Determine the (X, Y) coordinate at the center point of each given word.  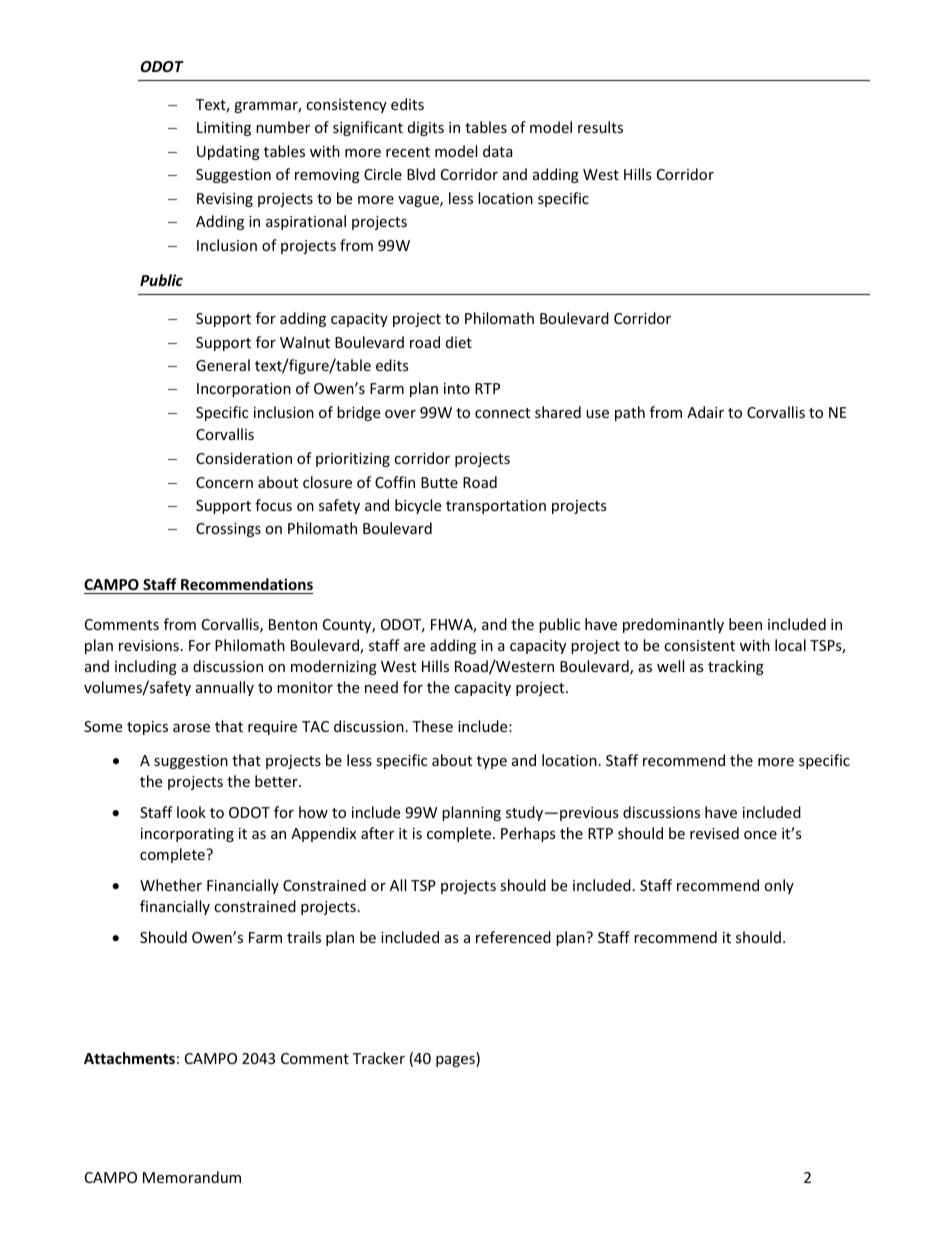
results (600, 127)
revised (714, 833)
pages (456, 1061)
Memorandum (192, 1177)
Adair (705, 412)
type (492, 762)
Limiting (224, 129)
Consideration (244, 458)
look (191, 812)
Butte (439, 482)
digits (426, 128)
